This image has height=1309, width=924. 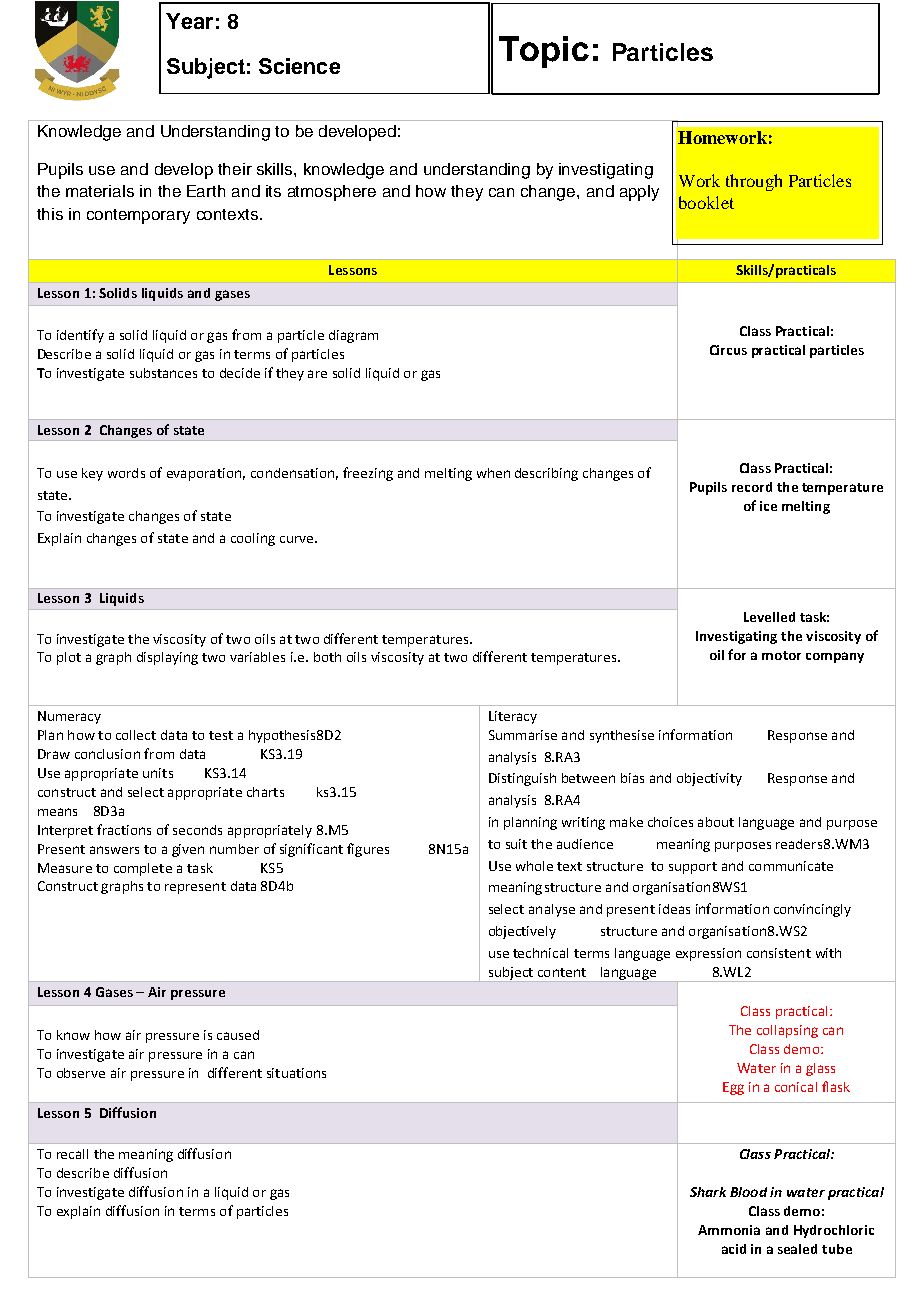 I want to click on recall, so click(x=72, y=1154).
